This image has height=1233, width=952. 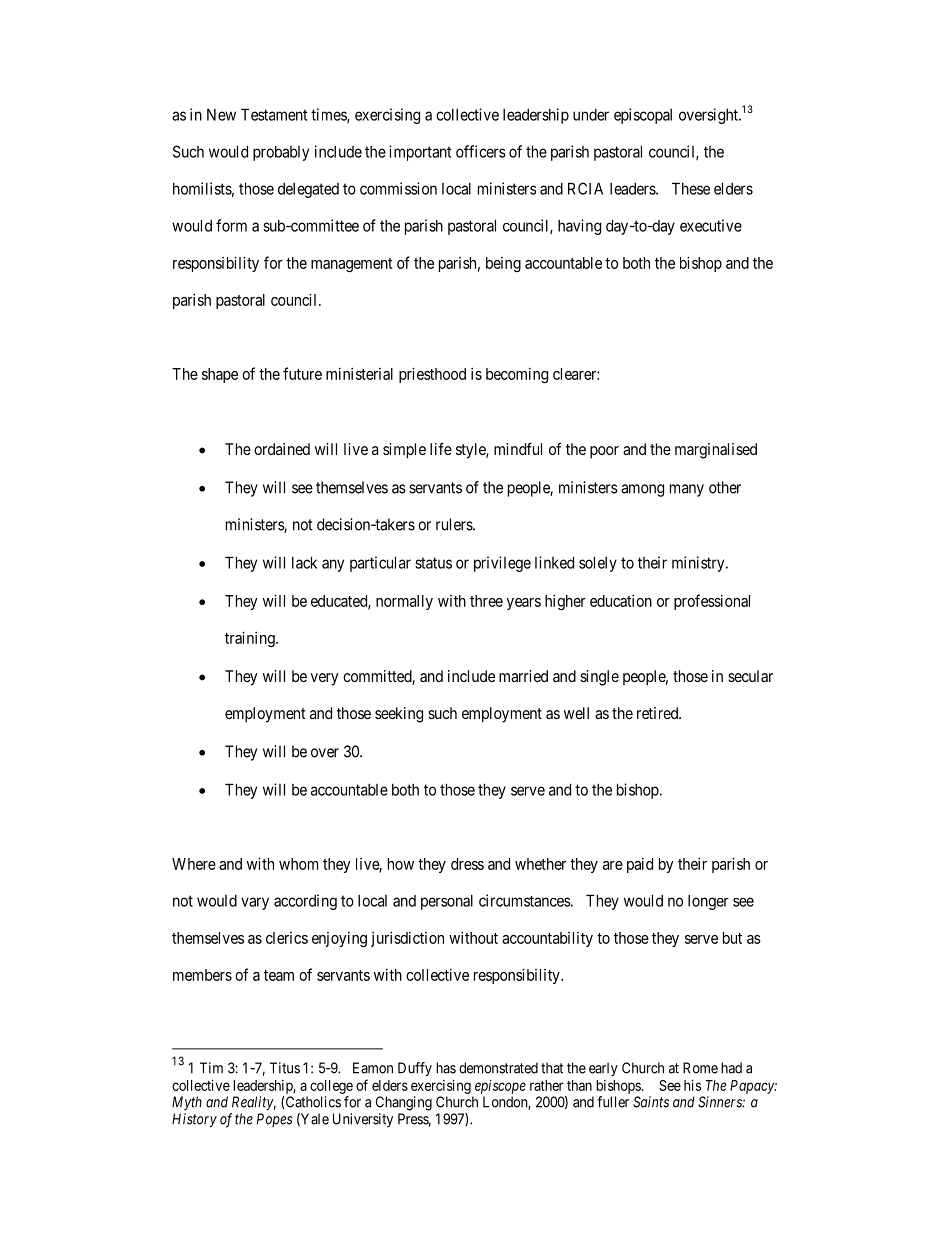 What do you see at coordinates (691, 188) in the image?
I see `These` at bounding box center [691, 188].
